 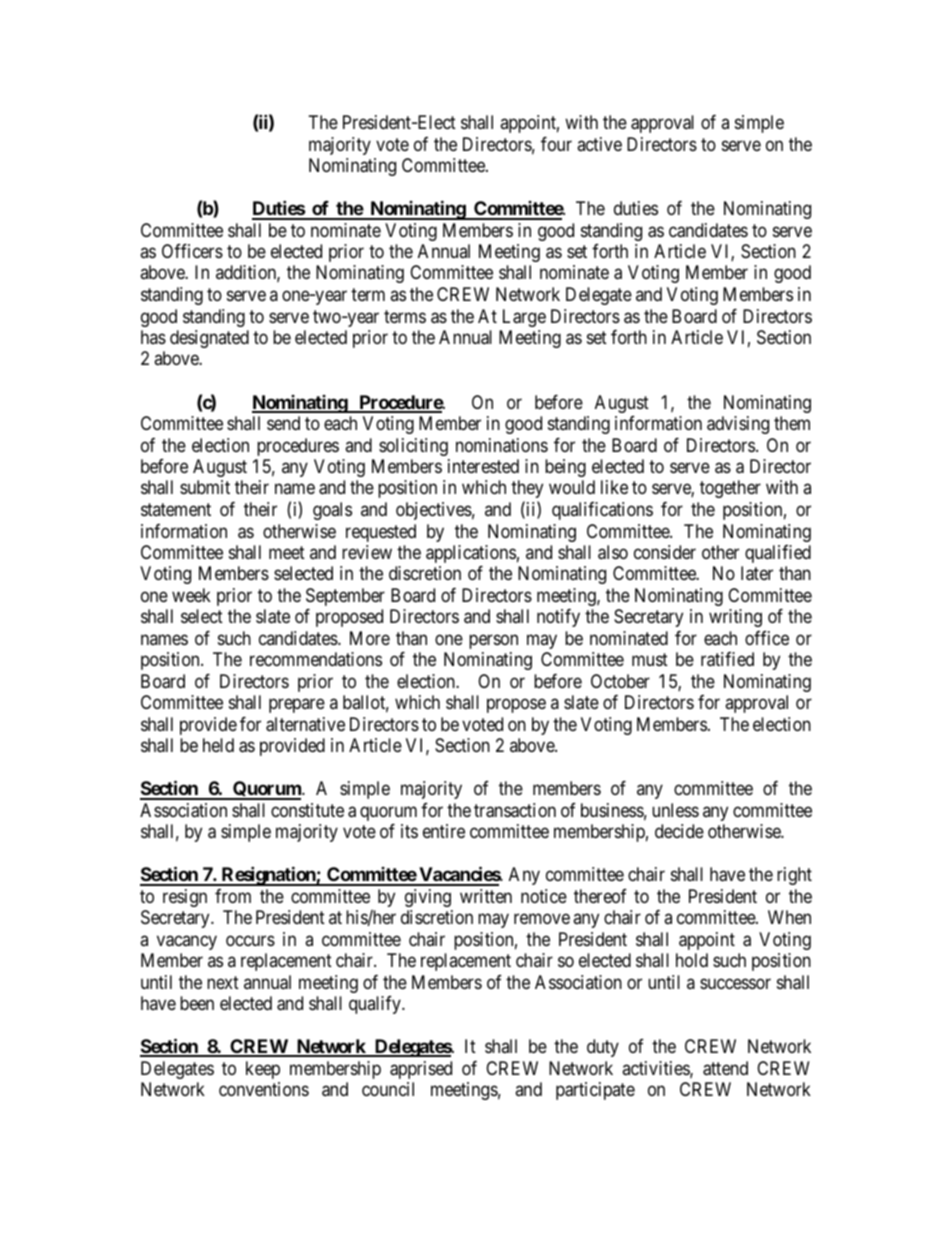 What do you see at coordinates (218, 745) in the page?
I see `held` at bounding box center [218, 745].
